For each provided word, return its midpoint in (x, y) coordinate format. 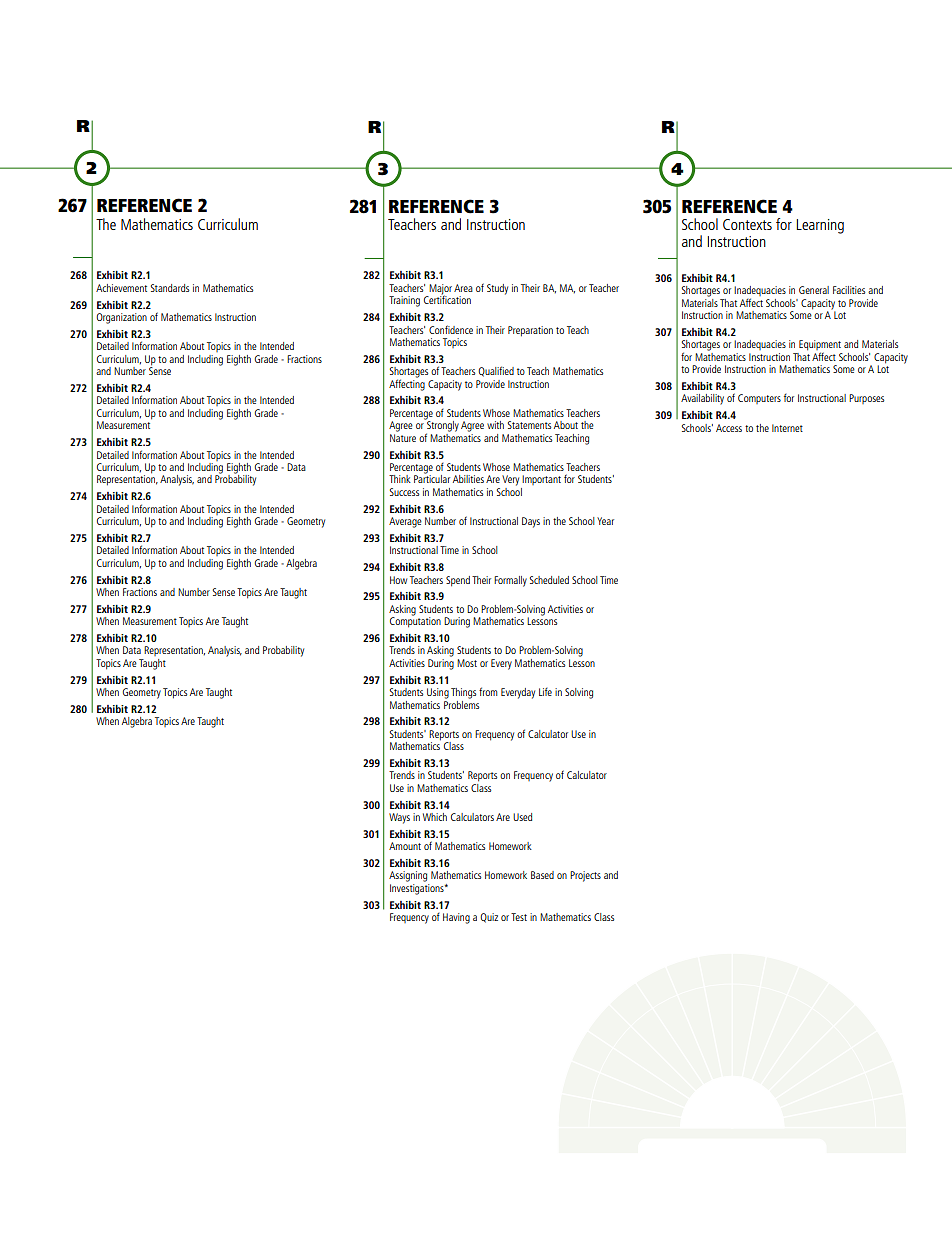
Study (497, 289)
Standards (170, 288)
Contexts (747, 224)
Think (400, 479)
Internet (787, 428)
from (488, 691)
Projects (585, 876)
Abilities (468, 479)
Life (545, 692)
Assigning (408, 876)
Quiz (489, 918)
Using (438, 693)
